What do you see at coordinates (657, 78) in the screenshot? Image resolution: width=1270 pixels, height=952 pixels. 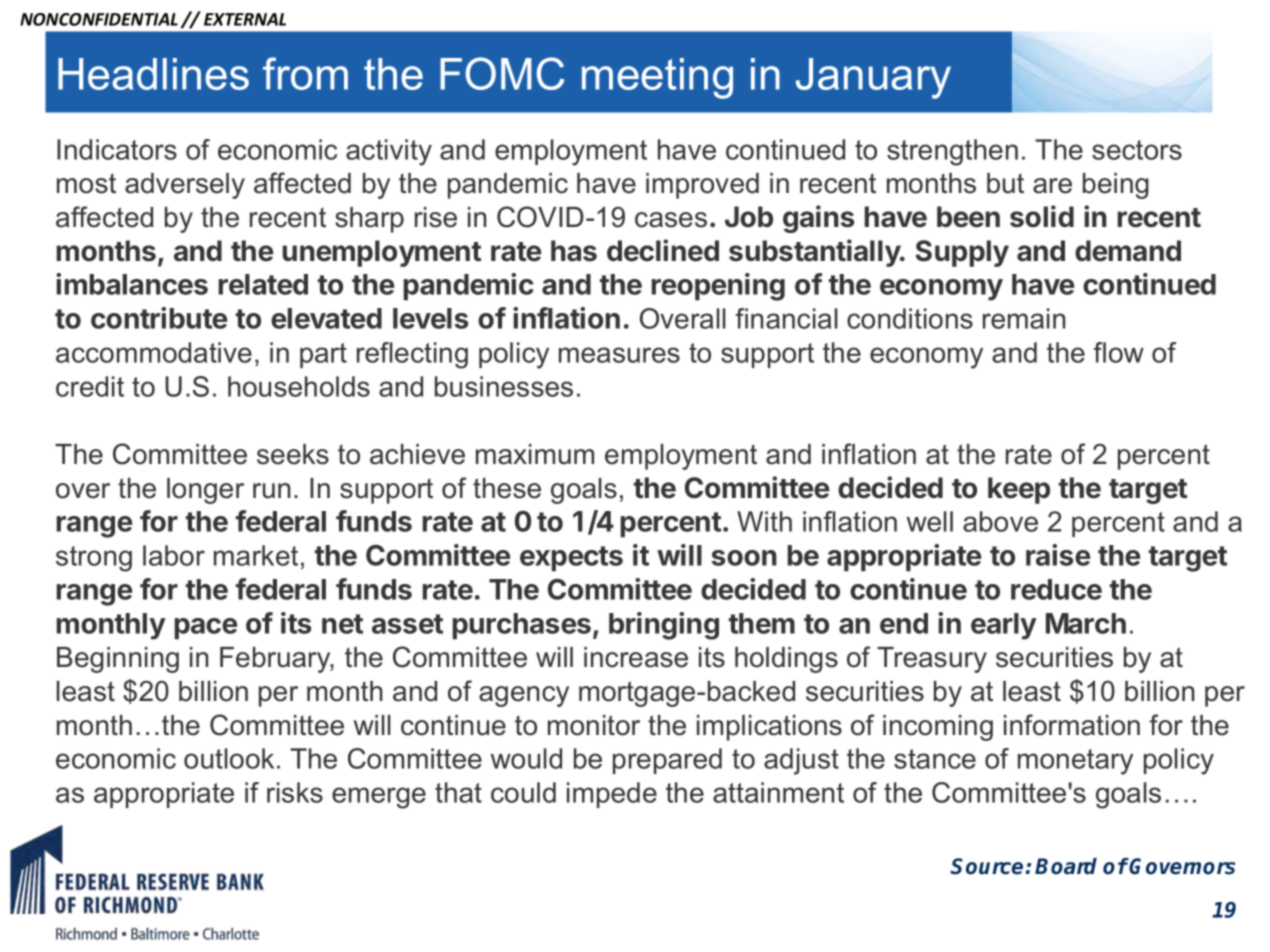 I see `meeting` at bounding box center [657, 78].
